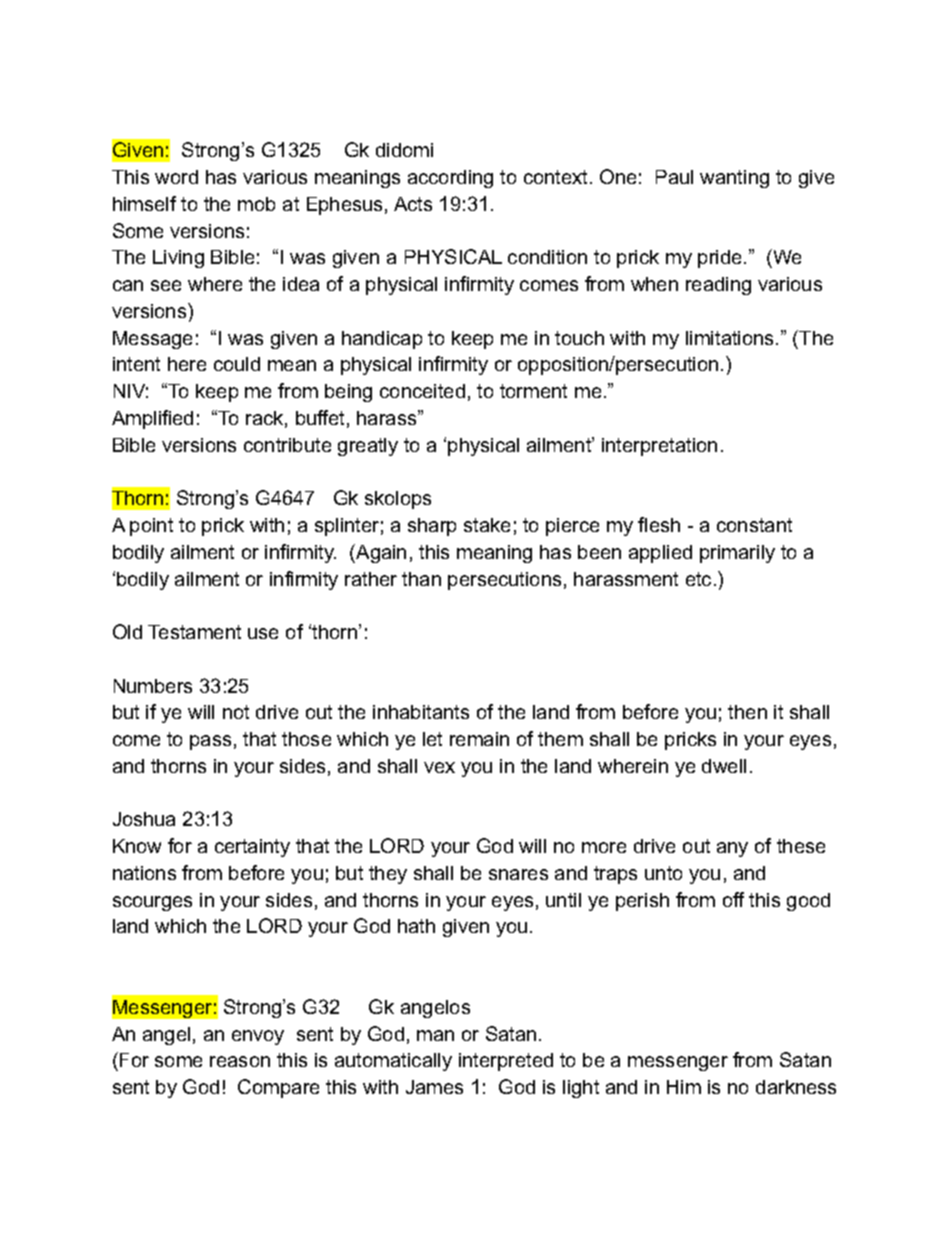  I want to click on reason, so click(240, 1061).
